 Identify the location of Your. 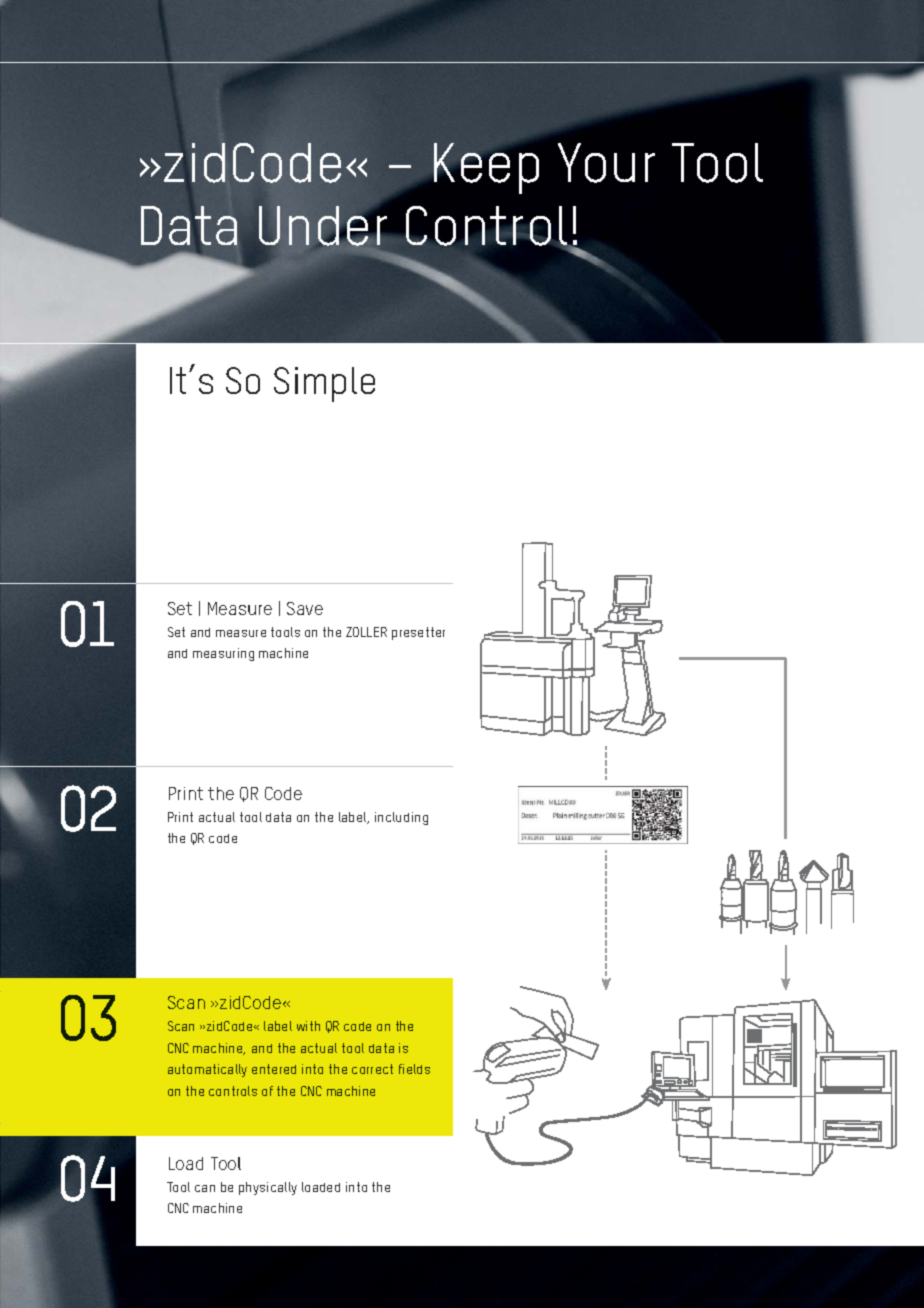
(606, 163).
